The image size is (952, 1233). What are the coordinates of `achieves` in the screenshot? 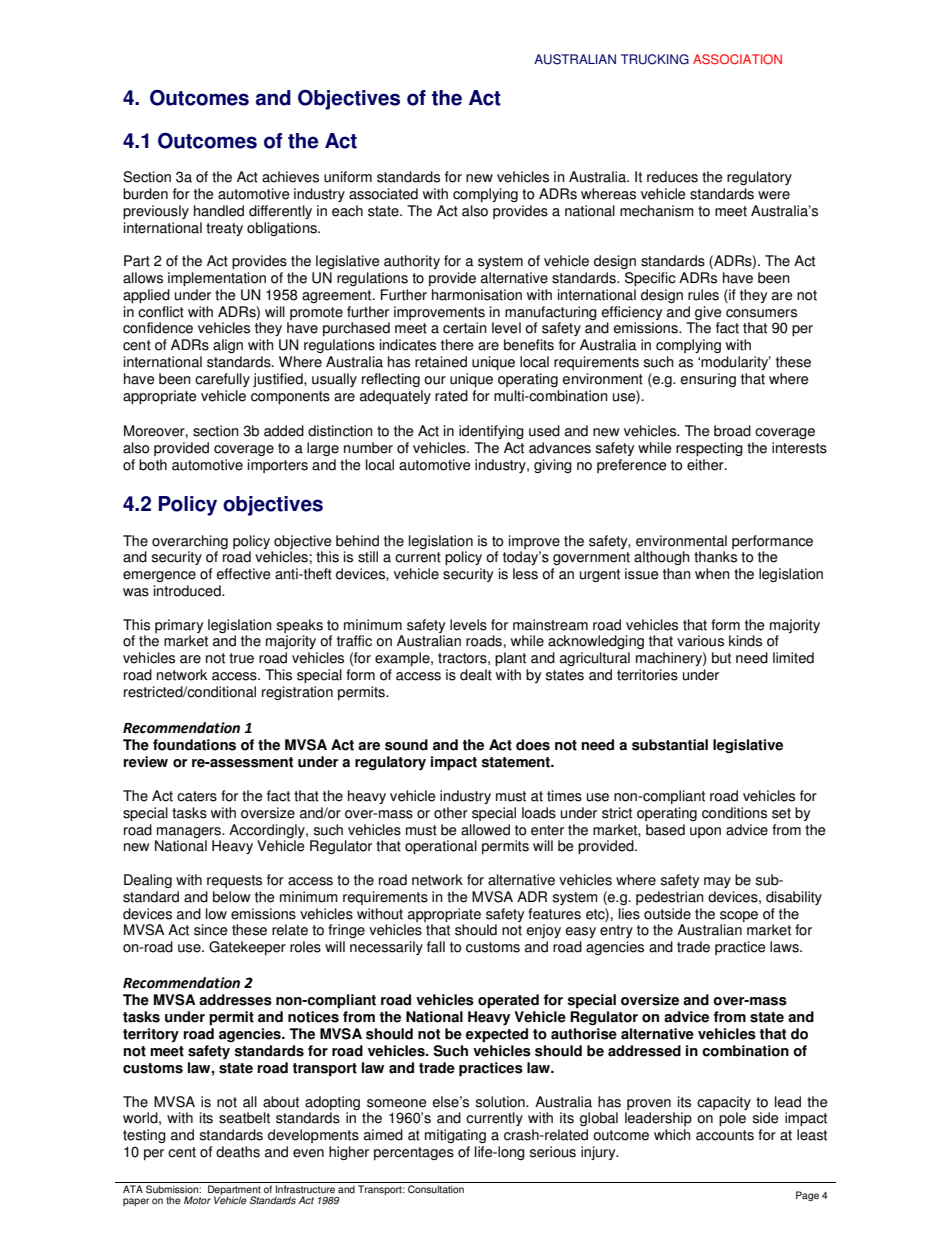 It's located at (290, 177).
